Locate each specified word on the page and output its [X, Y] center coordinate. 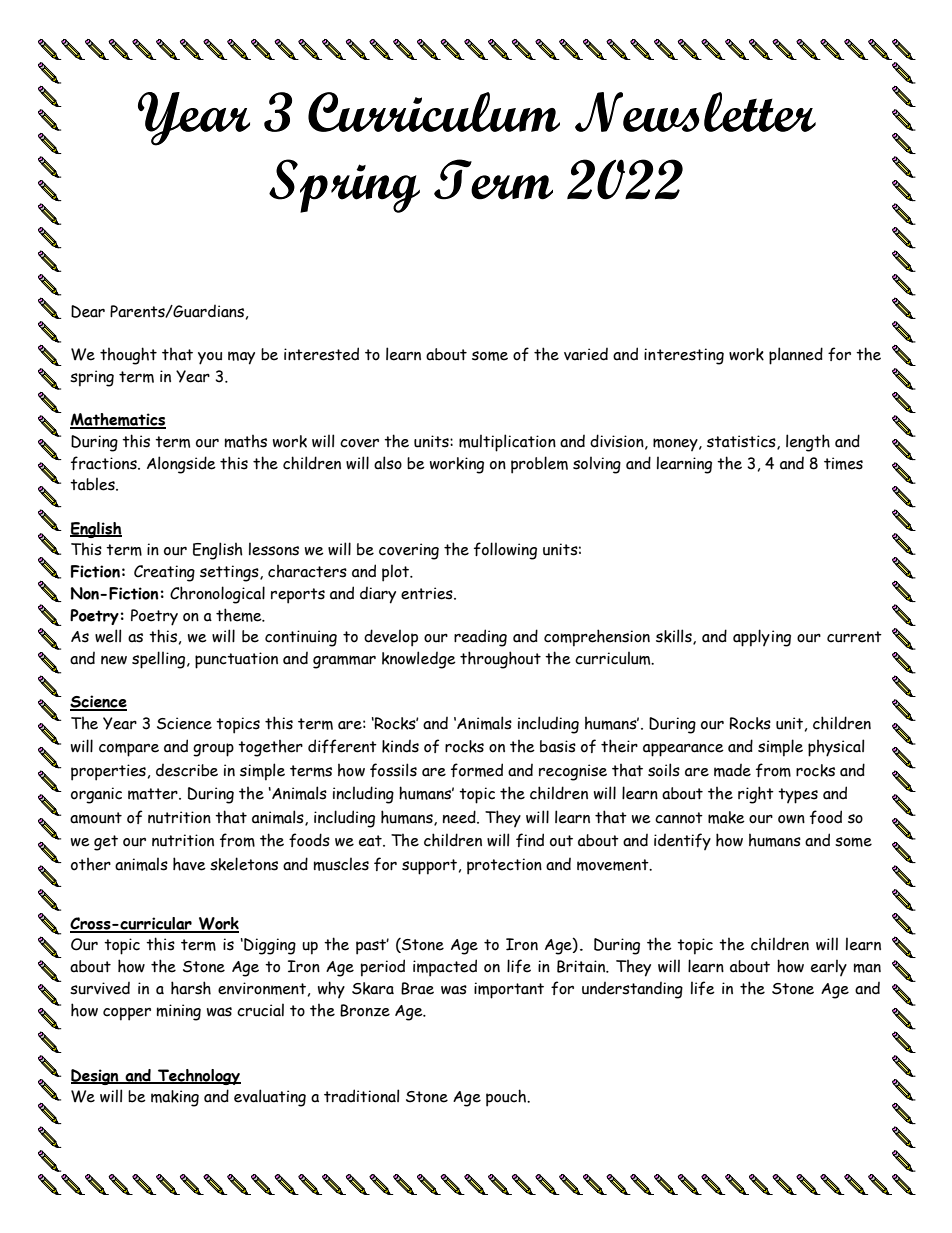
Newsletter [695, 112]
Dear [88, 311]
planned [796, 356]
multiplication [507, 443]
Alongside [181, 465]
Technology [198, 1077]
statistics [742, 442]
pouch [507, 1098]
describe [187, 770]
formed [477, 770]
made [732, 770]
